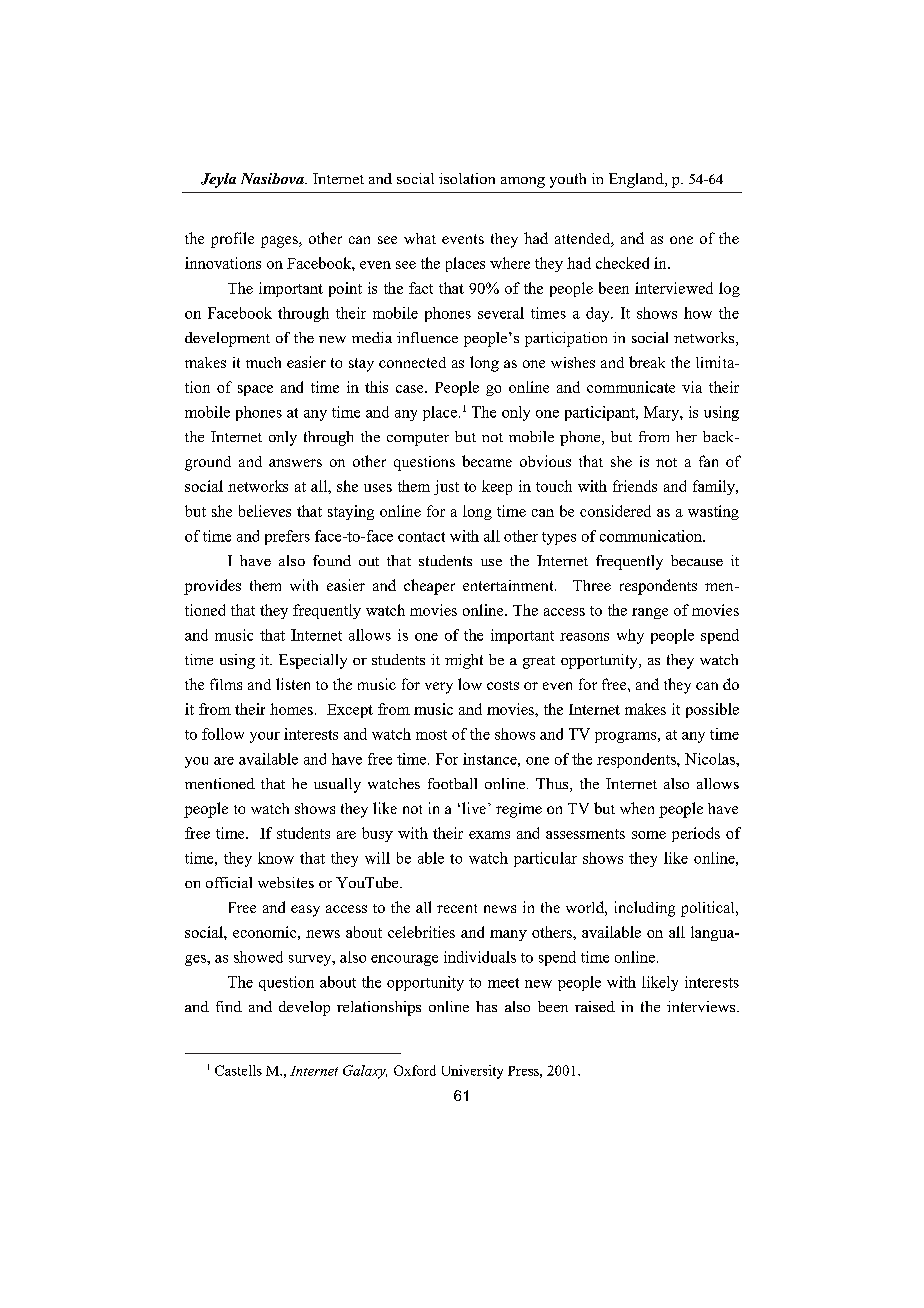 This page has width=924, height=1308. What do you see at coordinates (464, 661) in the page?
I see `might` at bounding box center [464, 661].
